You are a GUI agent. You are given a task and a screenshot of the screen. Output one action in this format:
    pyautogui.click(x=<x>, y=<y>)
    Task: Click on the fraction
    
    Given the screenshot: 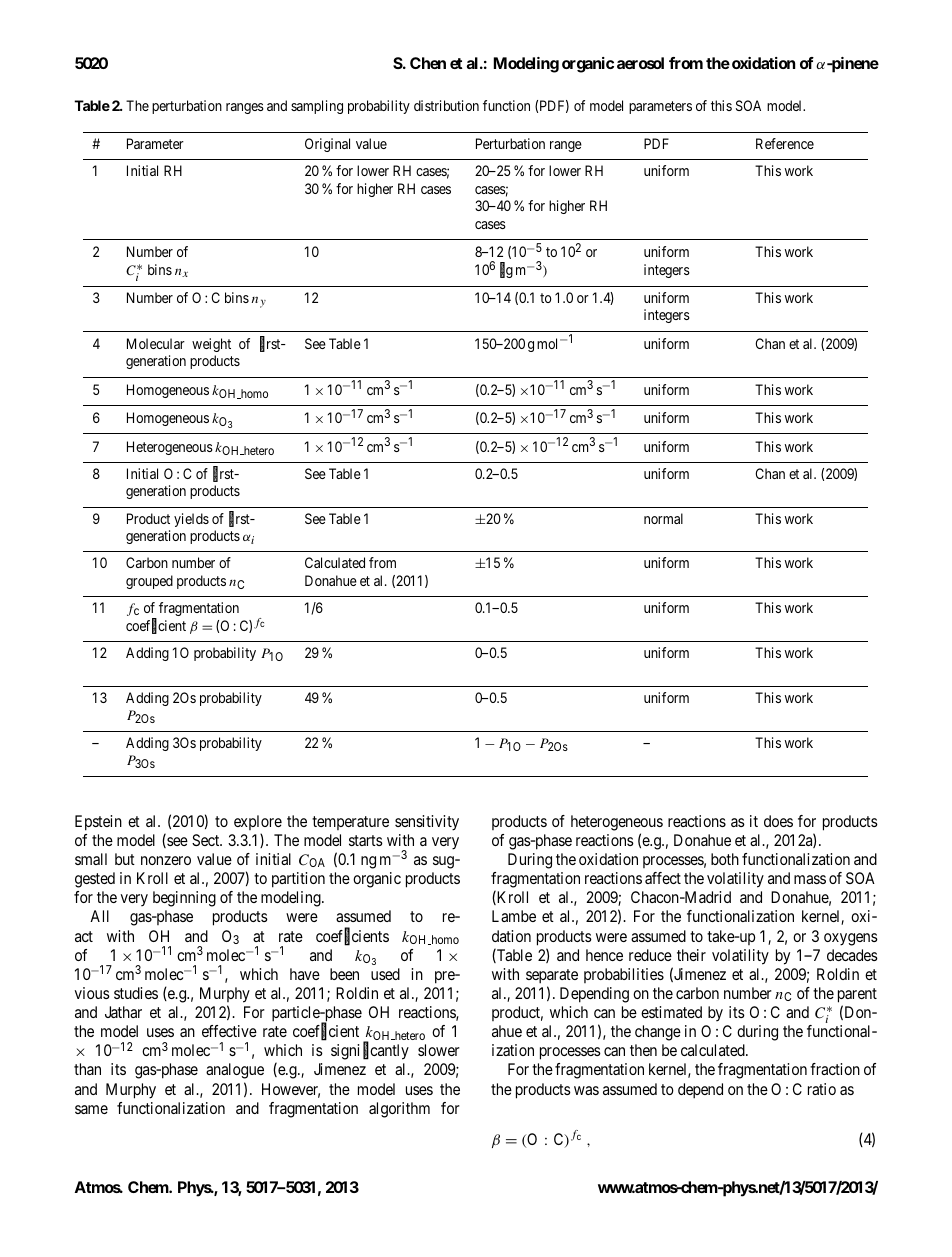 What is the action you would take?
    pyautogui.click(x=835, y=1069)
